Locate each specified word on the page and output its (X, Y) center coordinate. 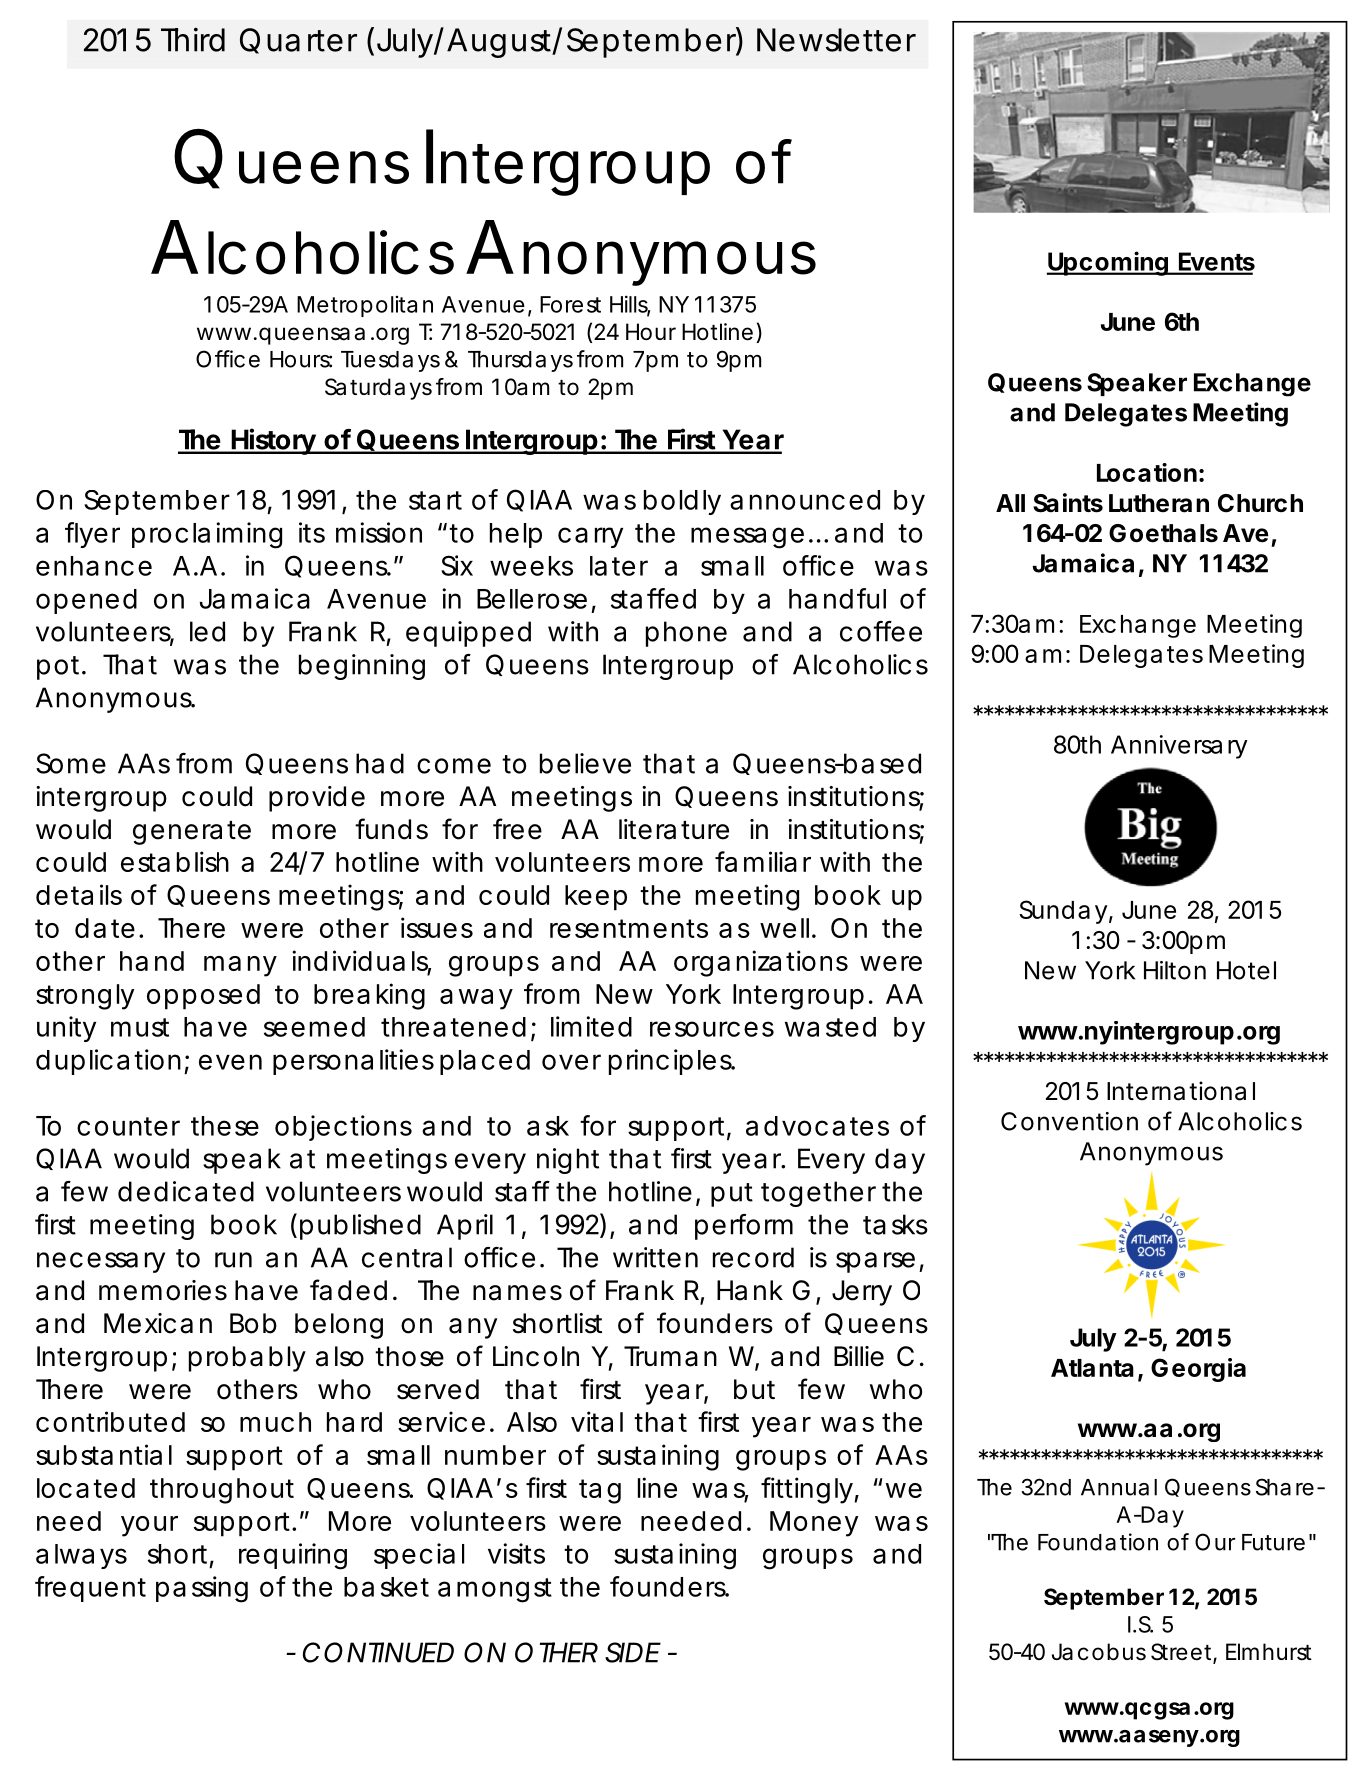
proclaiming (207, 535)
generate (192, 833)
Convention (1069, 1121)
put (732, 1195)
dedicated (186, 1191)
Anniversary (1179, 747)
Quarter (298, 41)
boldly (682, 502)
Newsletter (836, 40)
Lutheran (1159, 503)
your (149, 1526)
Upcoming (1108, 263)
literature (674, 829)
